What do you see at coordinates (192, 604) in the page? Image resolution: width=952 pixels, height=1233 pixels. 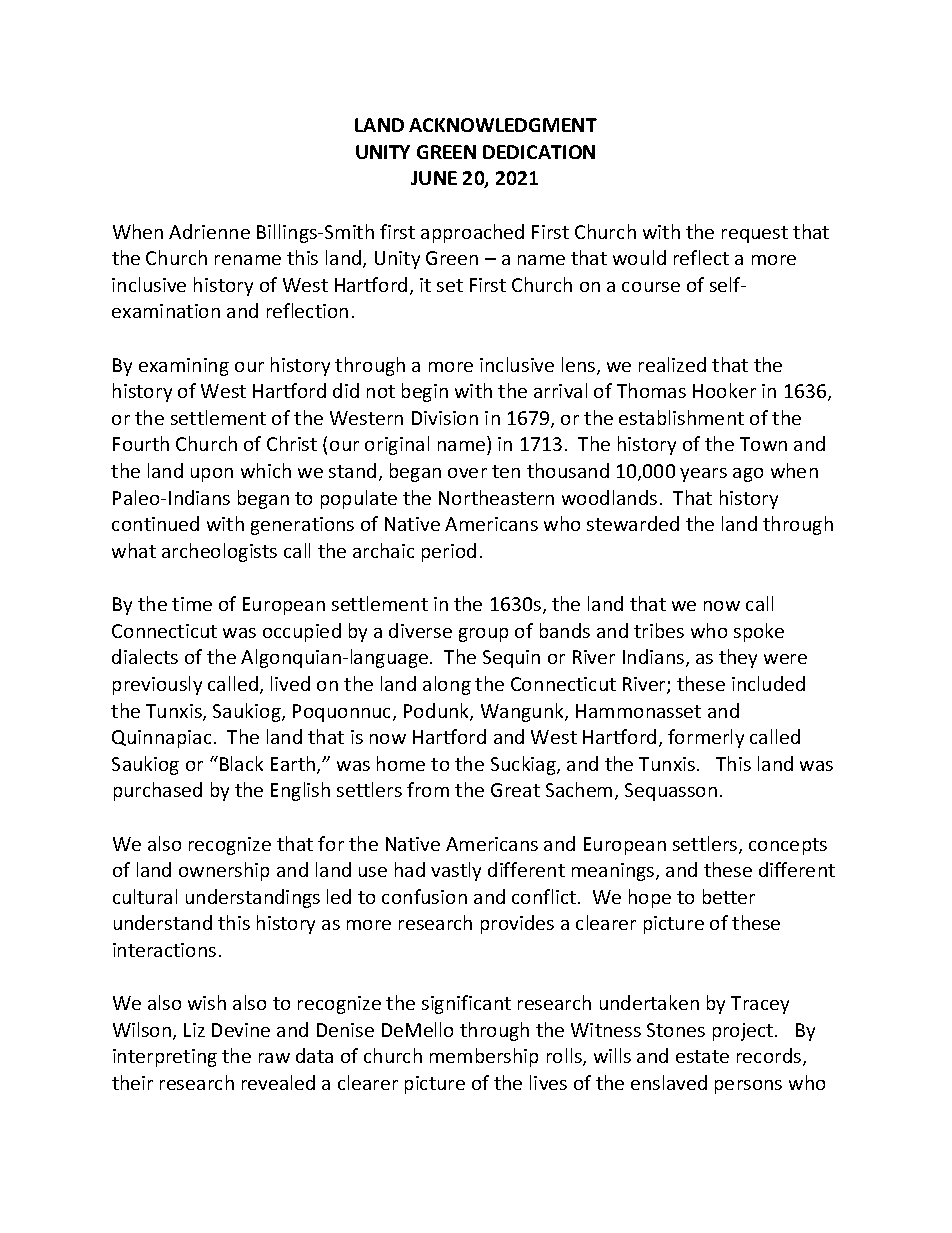 I see `time` at bounding box center [192, 604].
